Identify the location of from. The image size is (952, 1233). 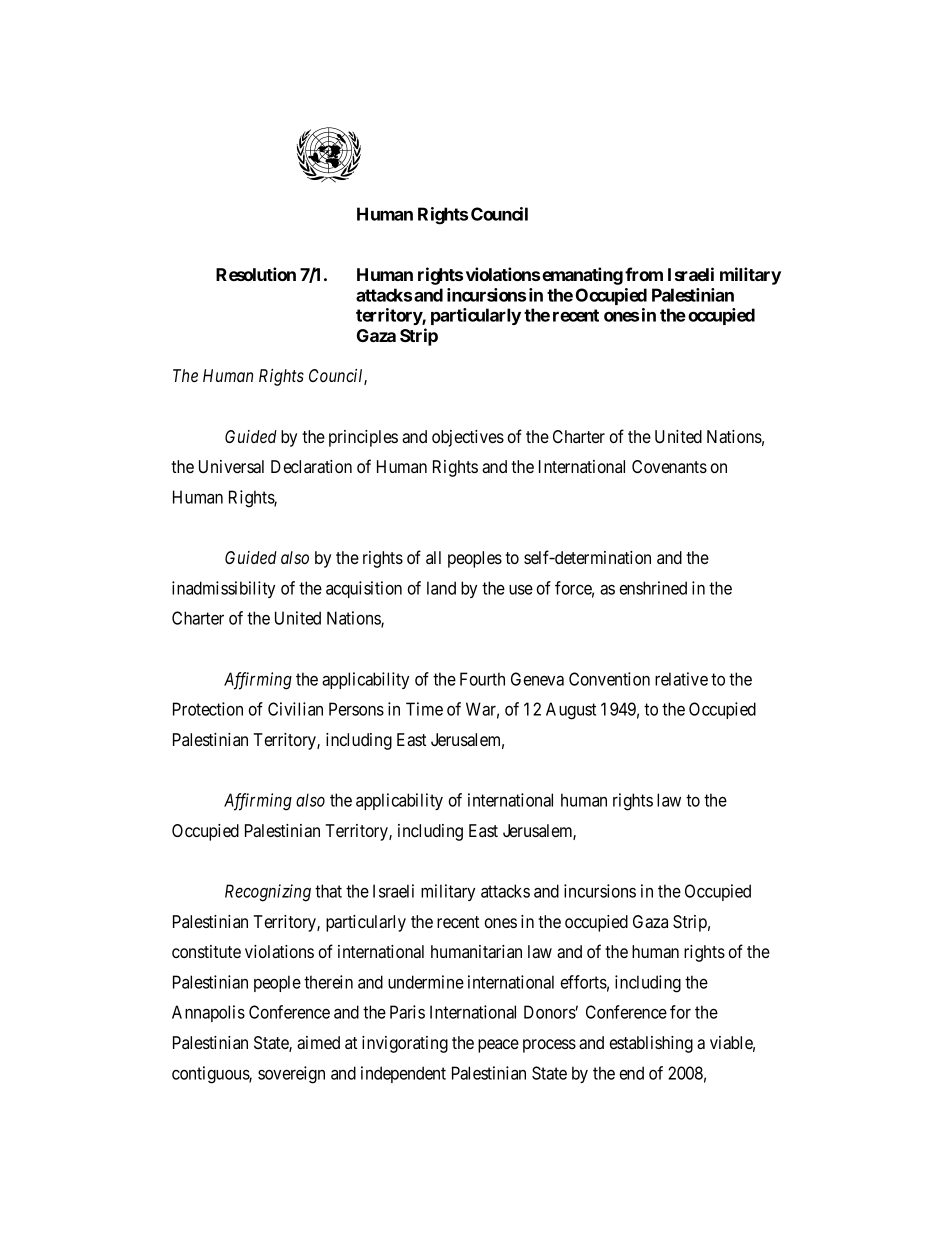
(644, 274).
